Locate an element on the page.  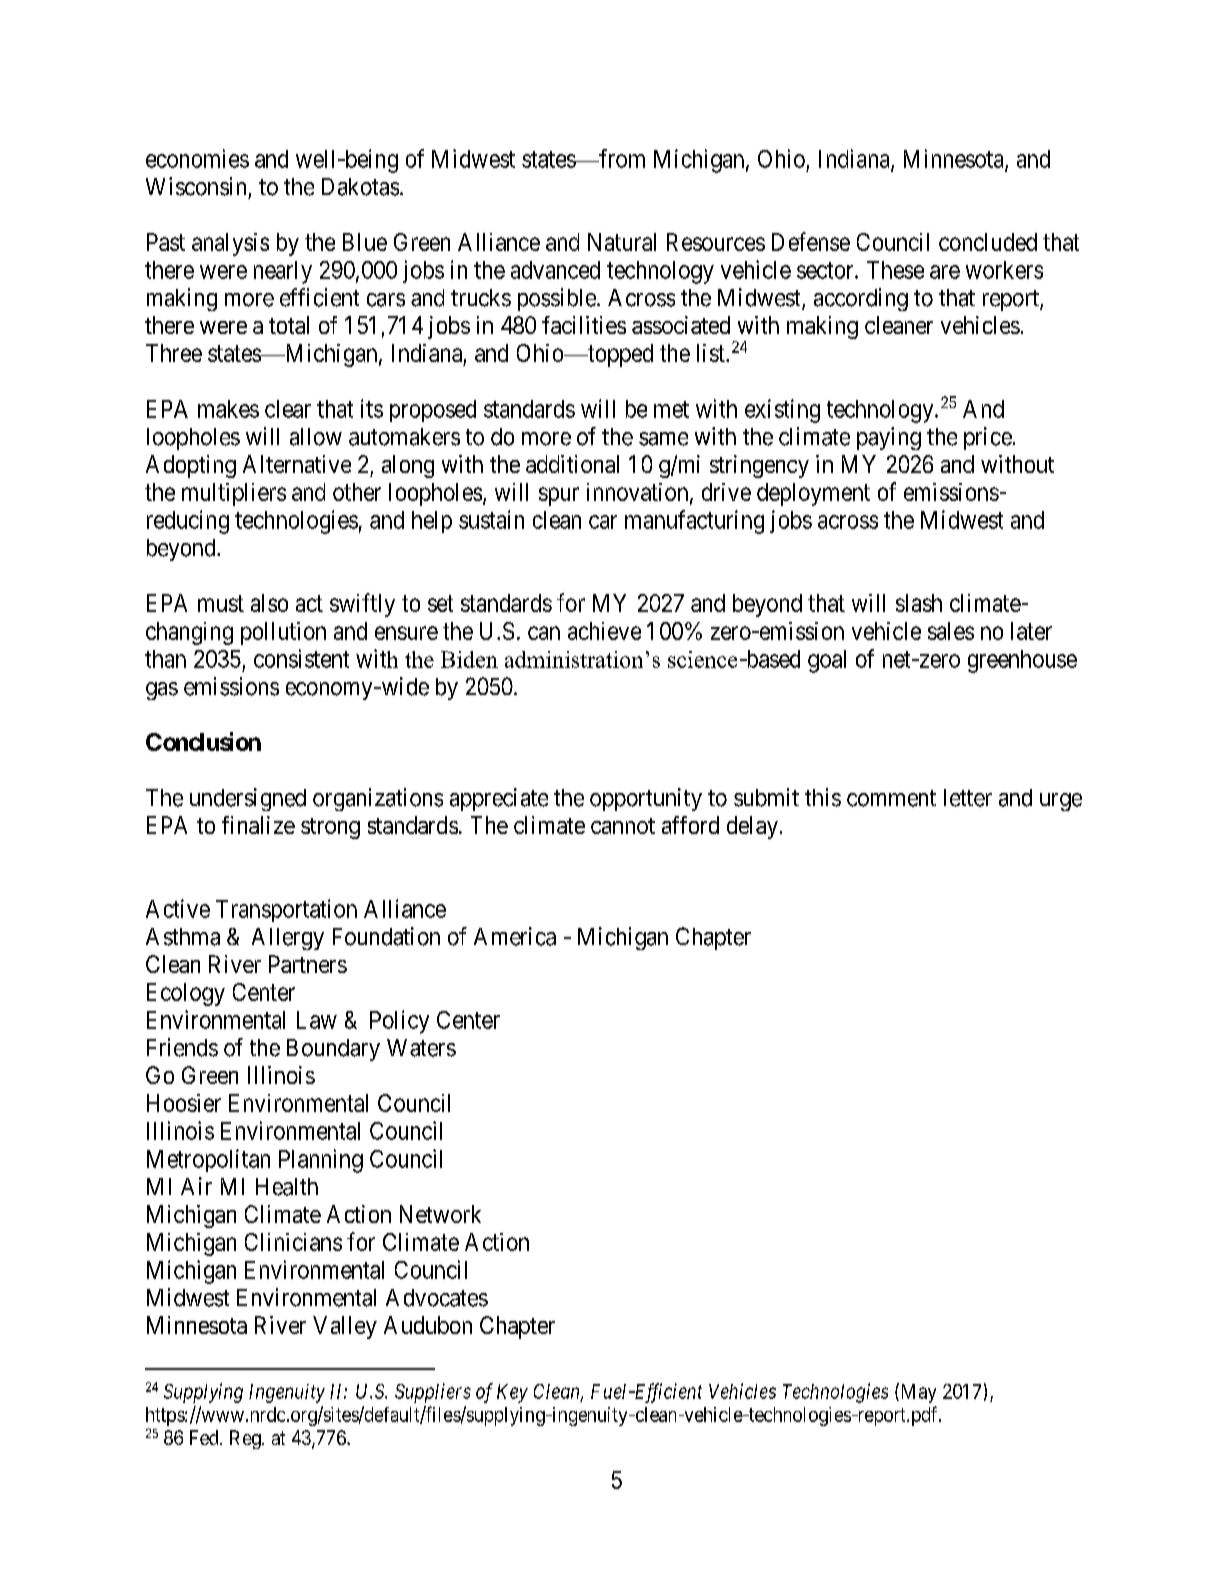
undersigned is located at coordinates (248, 799).
